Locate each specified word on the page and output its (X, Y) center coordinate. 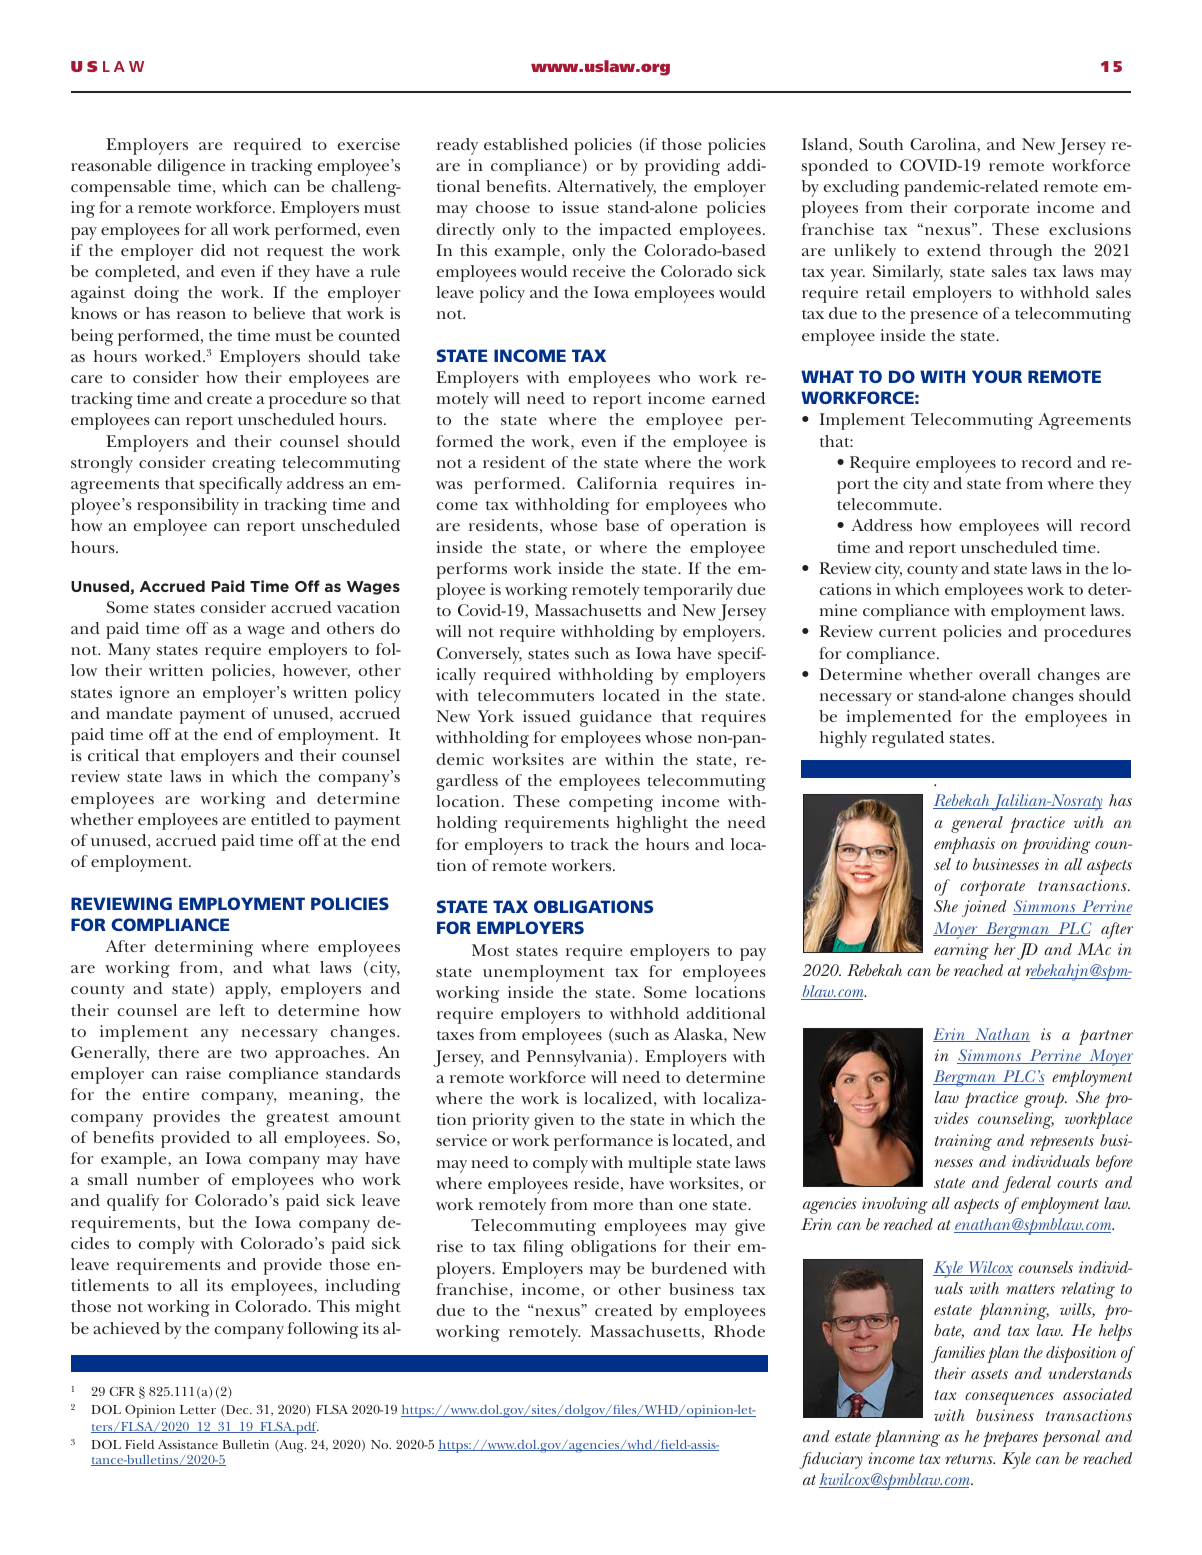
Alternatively (606, 188)
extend (954, 250)
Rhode (739, 1331)
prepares (1010, 1439)
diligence (191, 167)
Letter (198, 1409)
